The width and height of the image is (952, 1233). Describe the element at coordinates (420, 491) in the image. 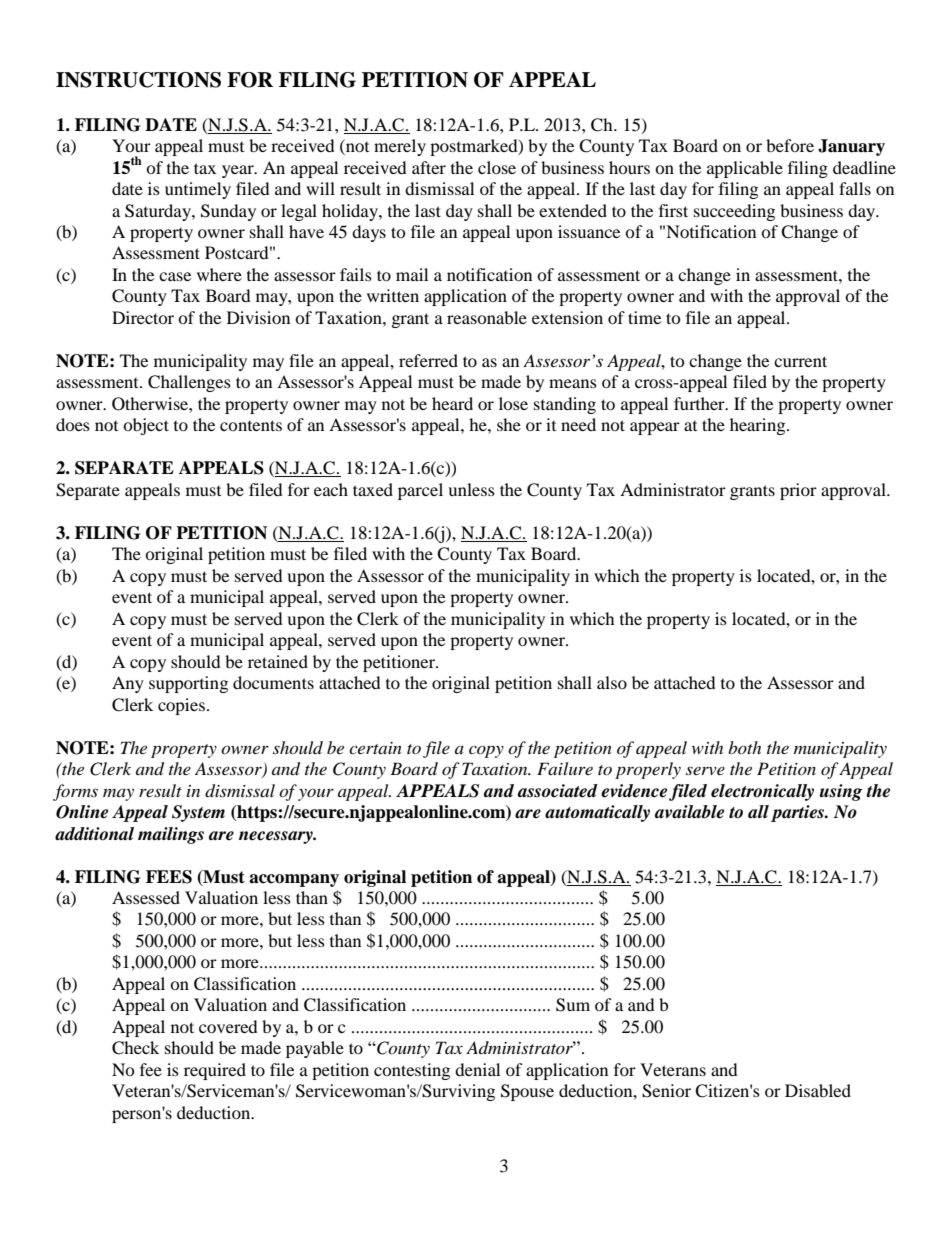

I see `parcel` at that location.
